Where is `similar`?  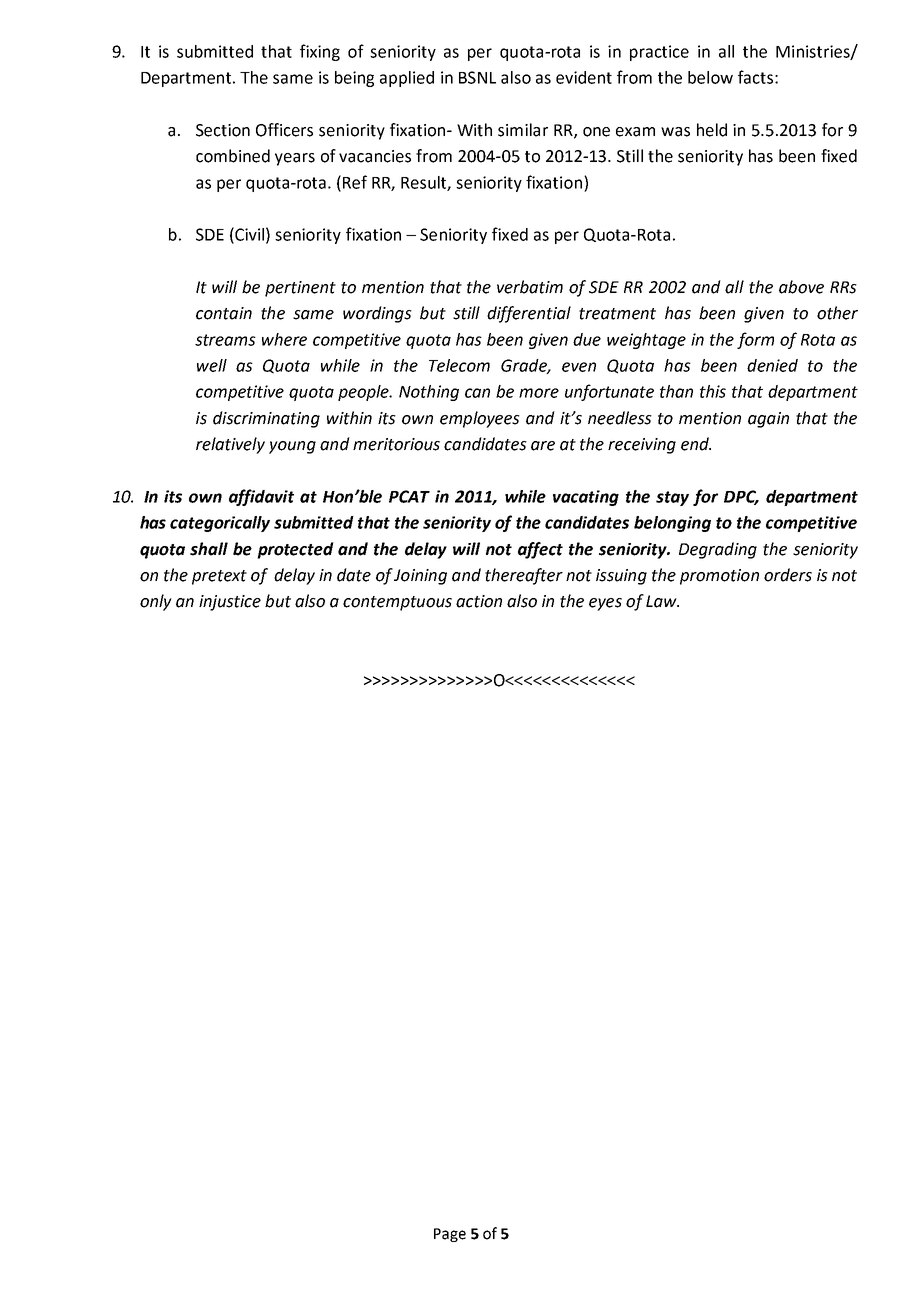 similar is located at coordinates (523, 130).
